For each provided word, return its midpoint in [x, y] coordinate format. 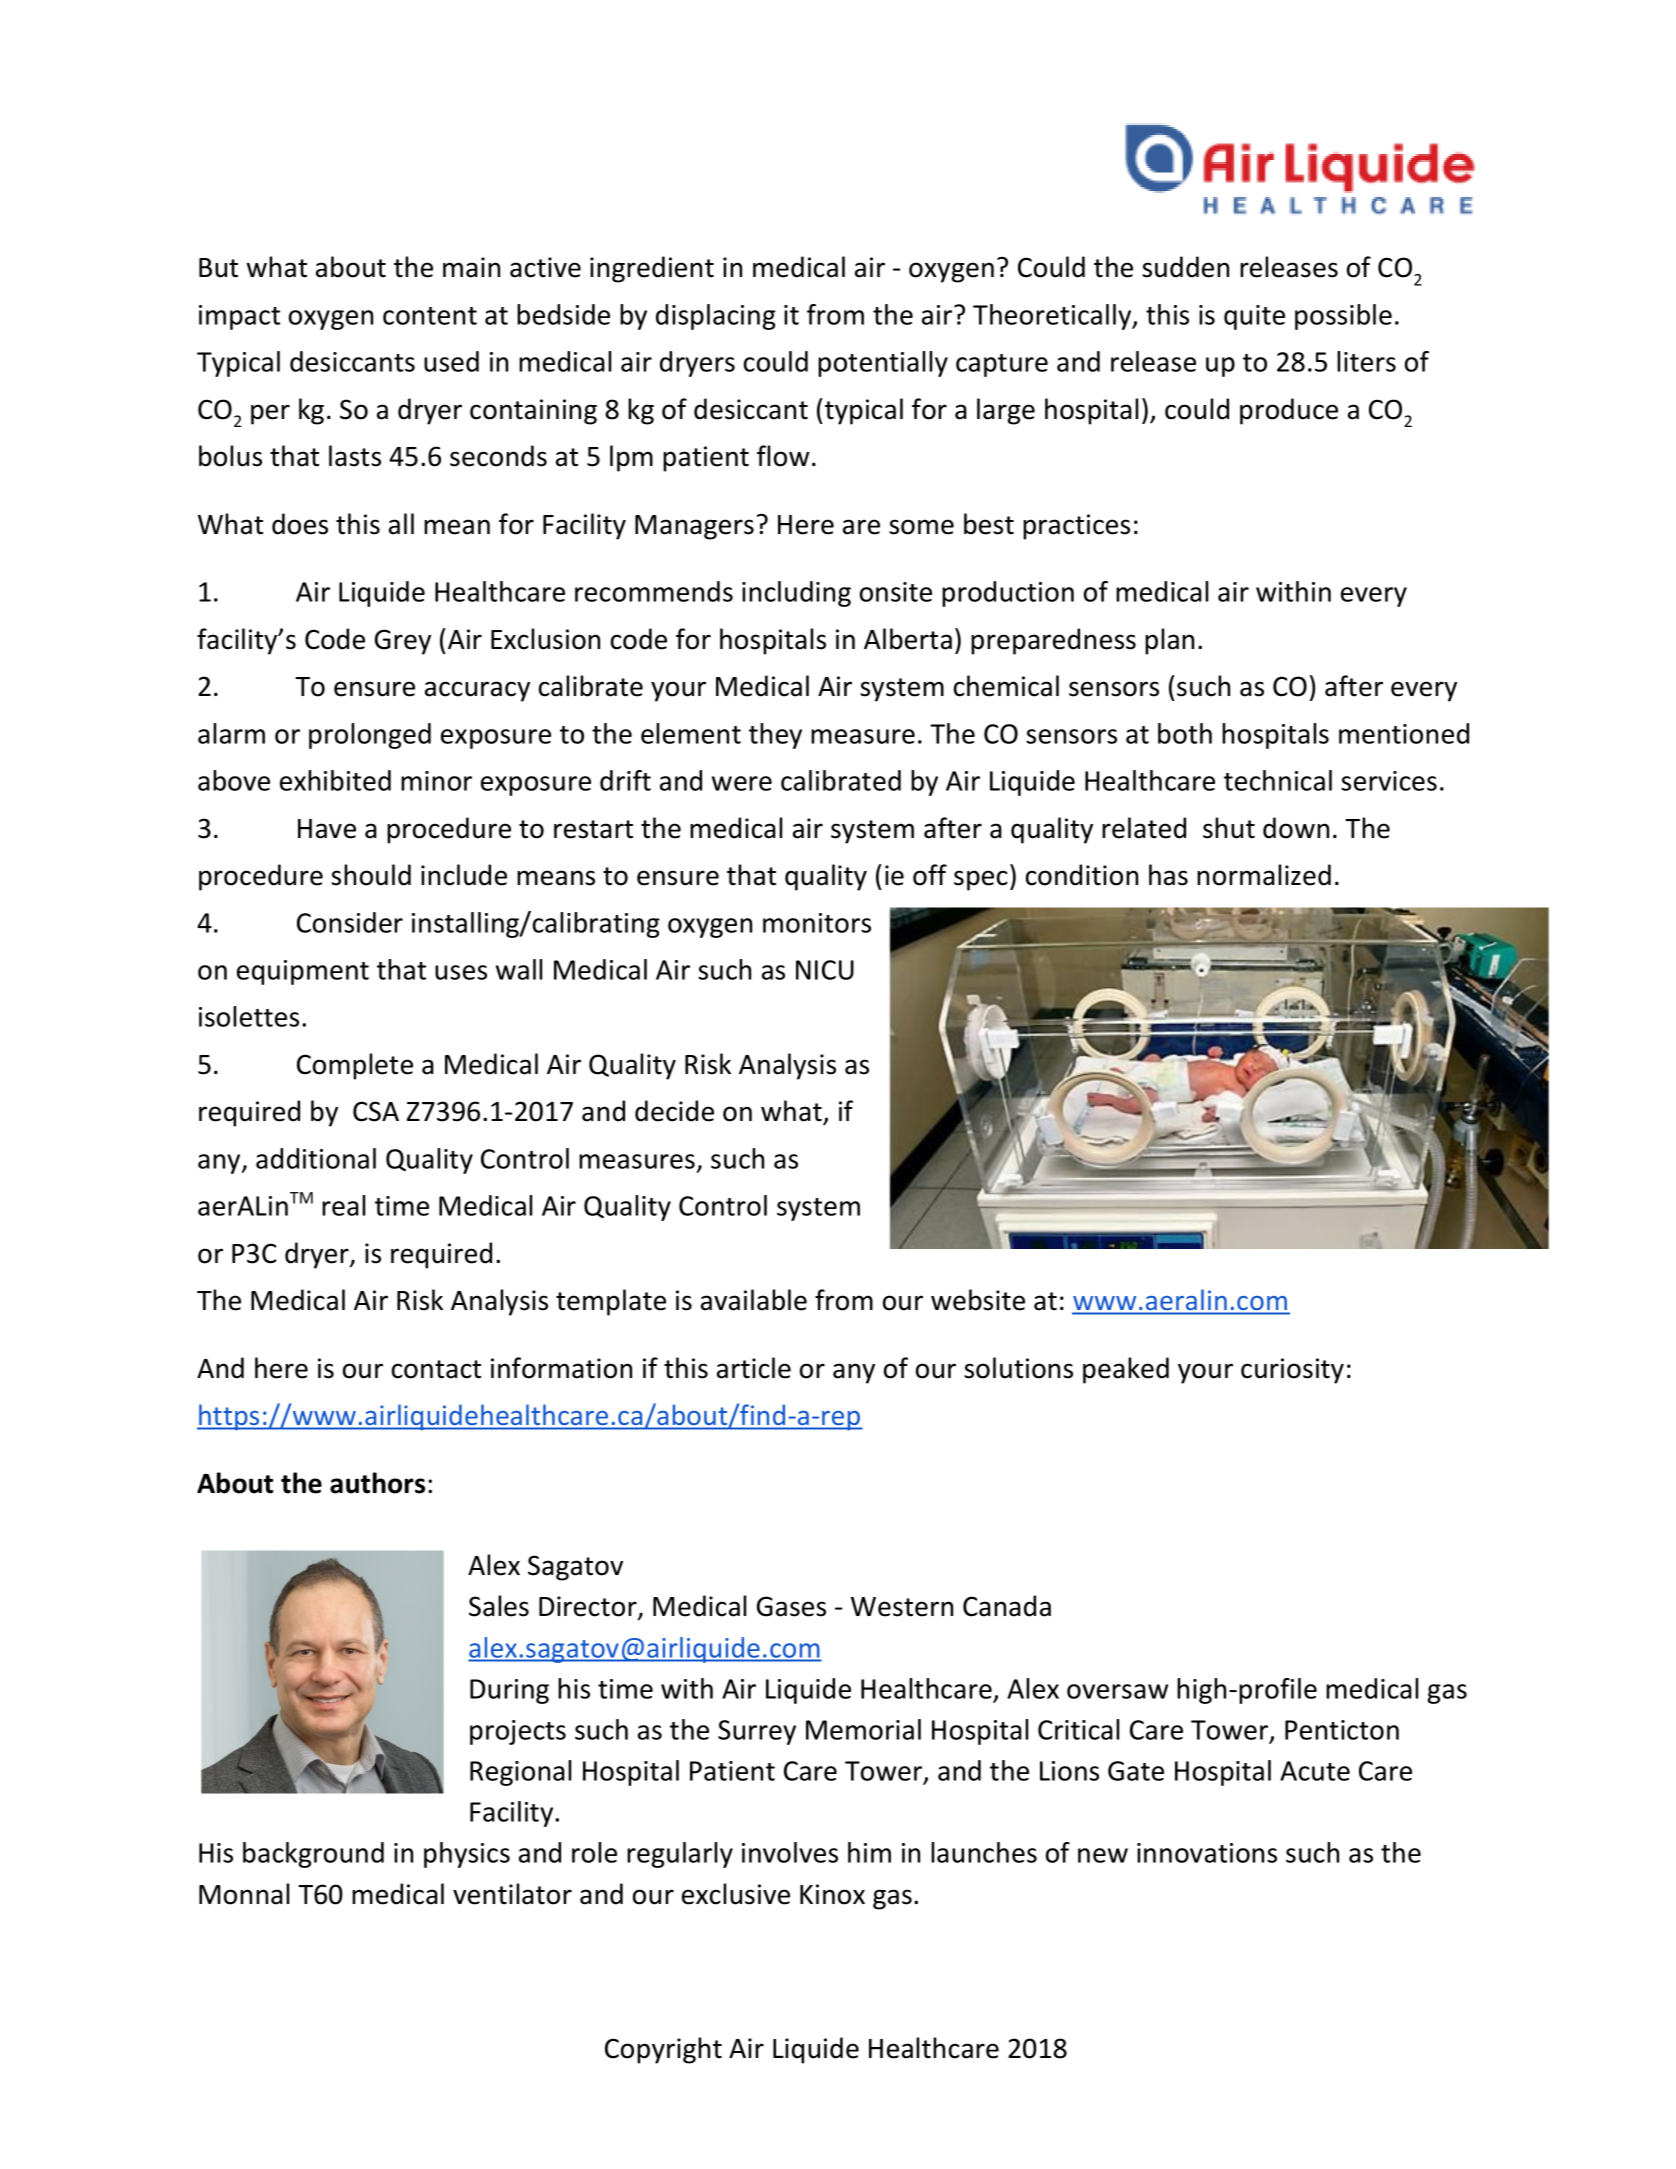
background [313, 1855]
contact [436, 1369]
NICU [825, 970]
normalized [1264, 875]
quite [1254, 317]
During [509, 1691]
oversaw [1117, 1691]
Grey [403, 642]
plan [1169, 641]
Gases [791, 1606]
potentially [883, 364]
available [754, 1300]
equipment [303, 972]
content [430, 316]
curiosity [1292, 1371]
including [796, 594]
